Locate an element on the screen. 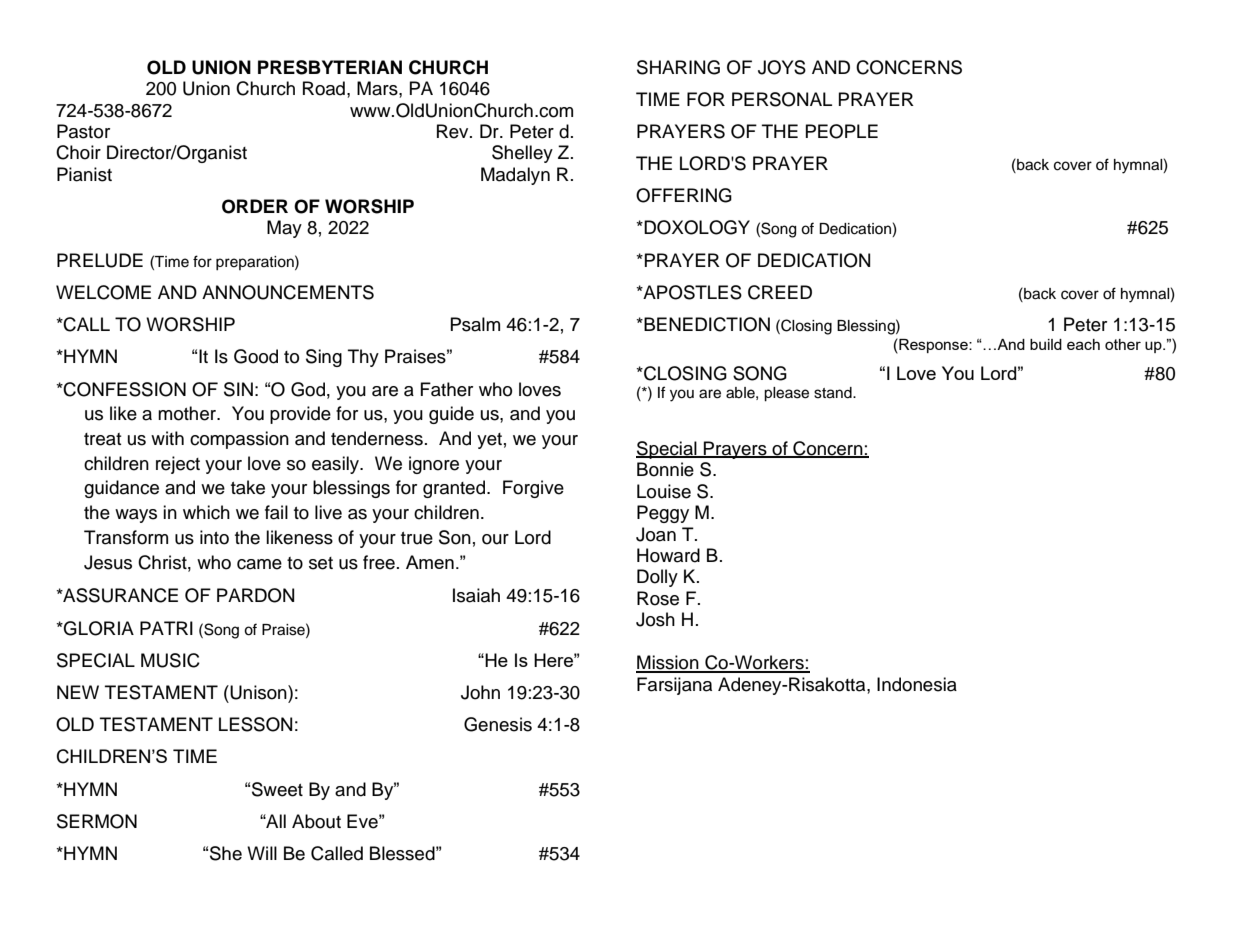  Will is located at coordinates (262, 853).
